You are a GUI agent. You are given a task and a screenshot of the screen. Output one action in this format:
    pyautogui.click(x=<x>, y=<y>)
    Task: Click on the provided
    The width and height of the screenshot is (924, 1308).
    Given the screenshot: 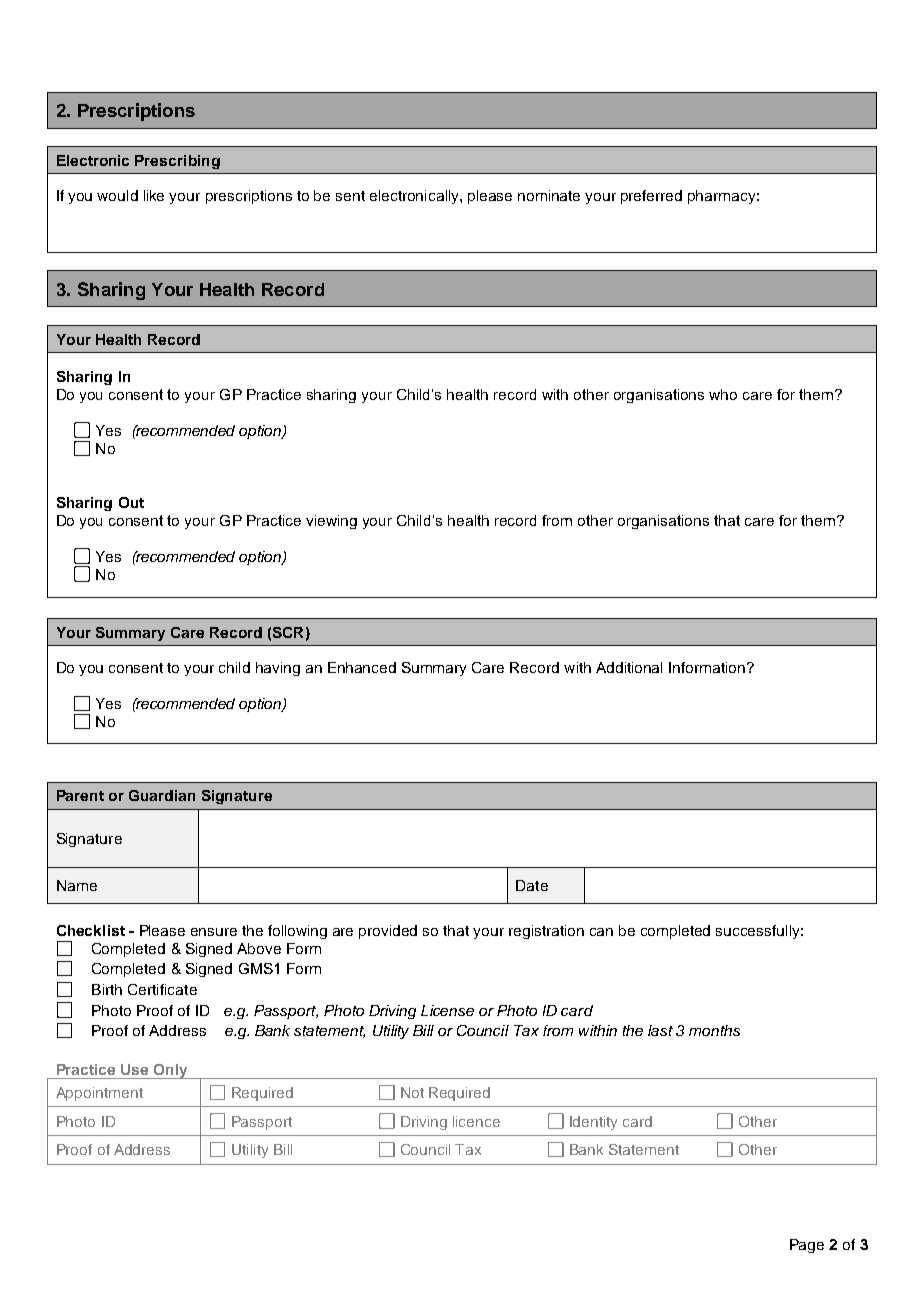 What is the action you would take?
    pyautogui.click(x=388, y=932)
